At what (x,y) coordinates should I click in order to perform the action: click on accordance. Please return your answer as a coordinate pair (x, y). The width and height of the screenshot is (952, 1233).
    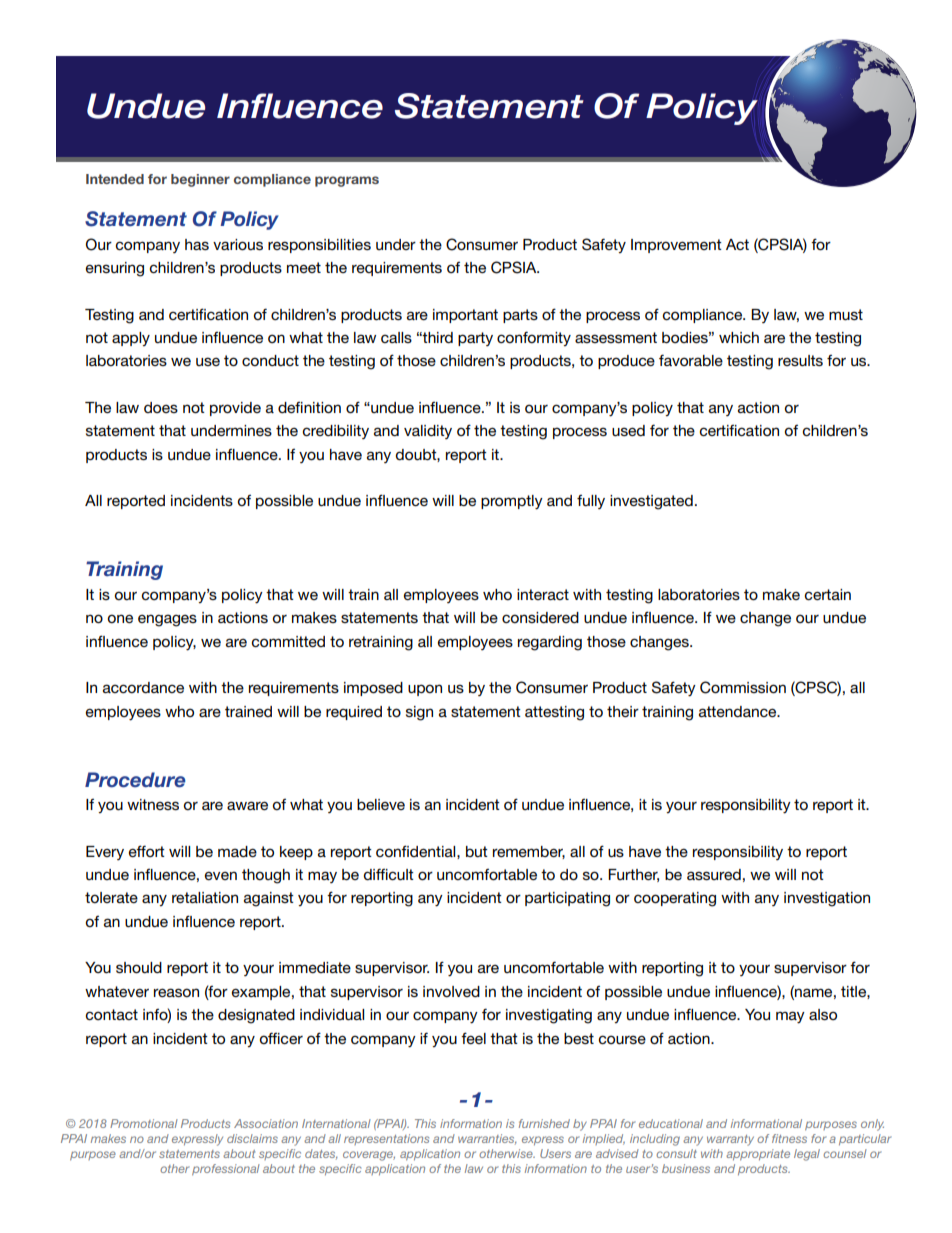
    Looking at the image, I should click on (143, 687).
